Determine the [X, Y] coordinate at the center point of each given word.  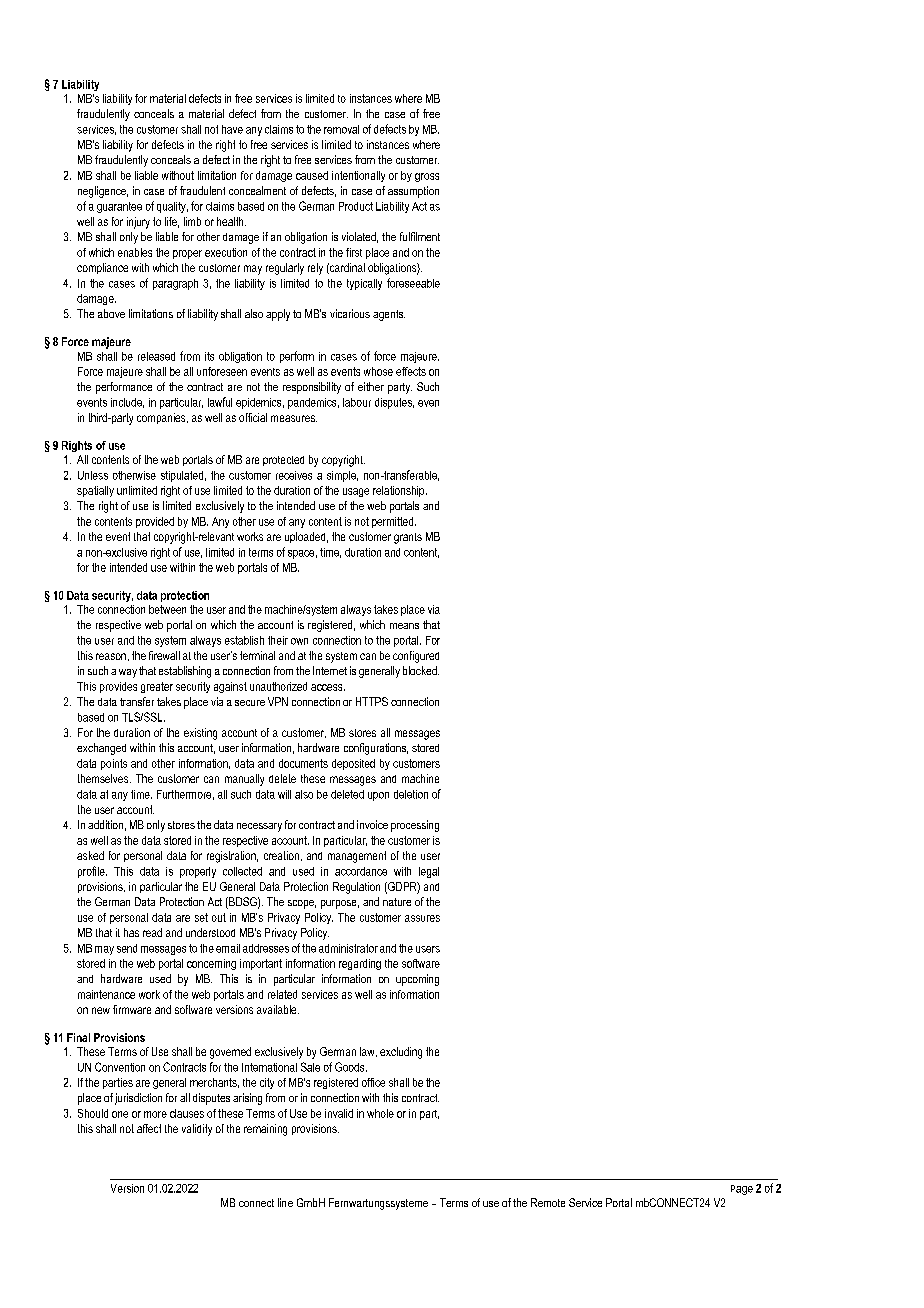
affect [149, 1128]
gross [427, 177]
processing [415, 826]
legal [429, 872]
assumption [413, 192]
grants [408, 538]
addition [105, 824]
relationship [400, 491]
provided [155, 522]
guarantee [119, 207]
